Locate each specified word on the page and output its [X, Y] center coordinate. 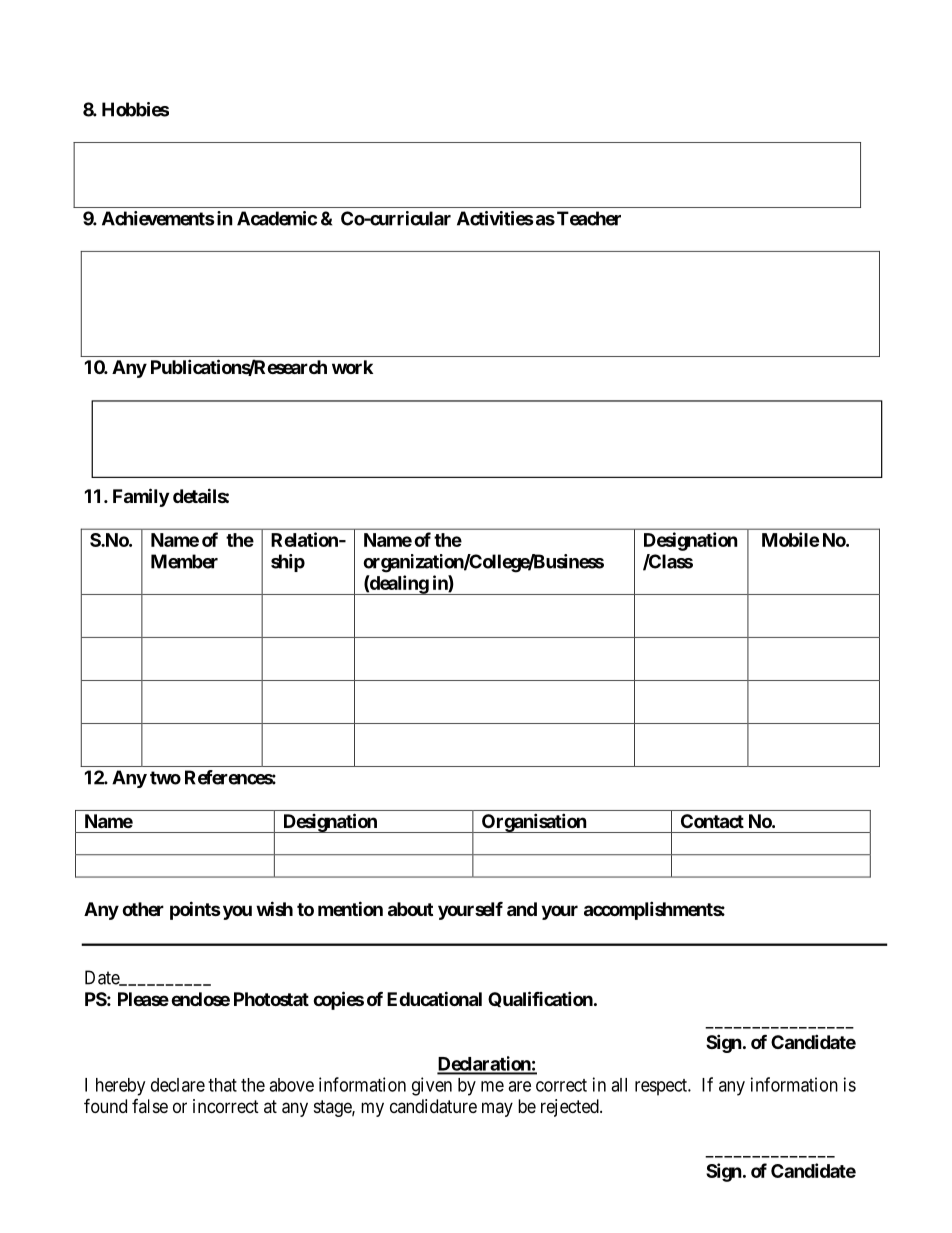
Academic [277, 218]
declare [178, 1085]
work [352, 367]
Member [184, 561]
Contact [712, 821]
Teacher [589, 218]
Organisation [533, 823]
